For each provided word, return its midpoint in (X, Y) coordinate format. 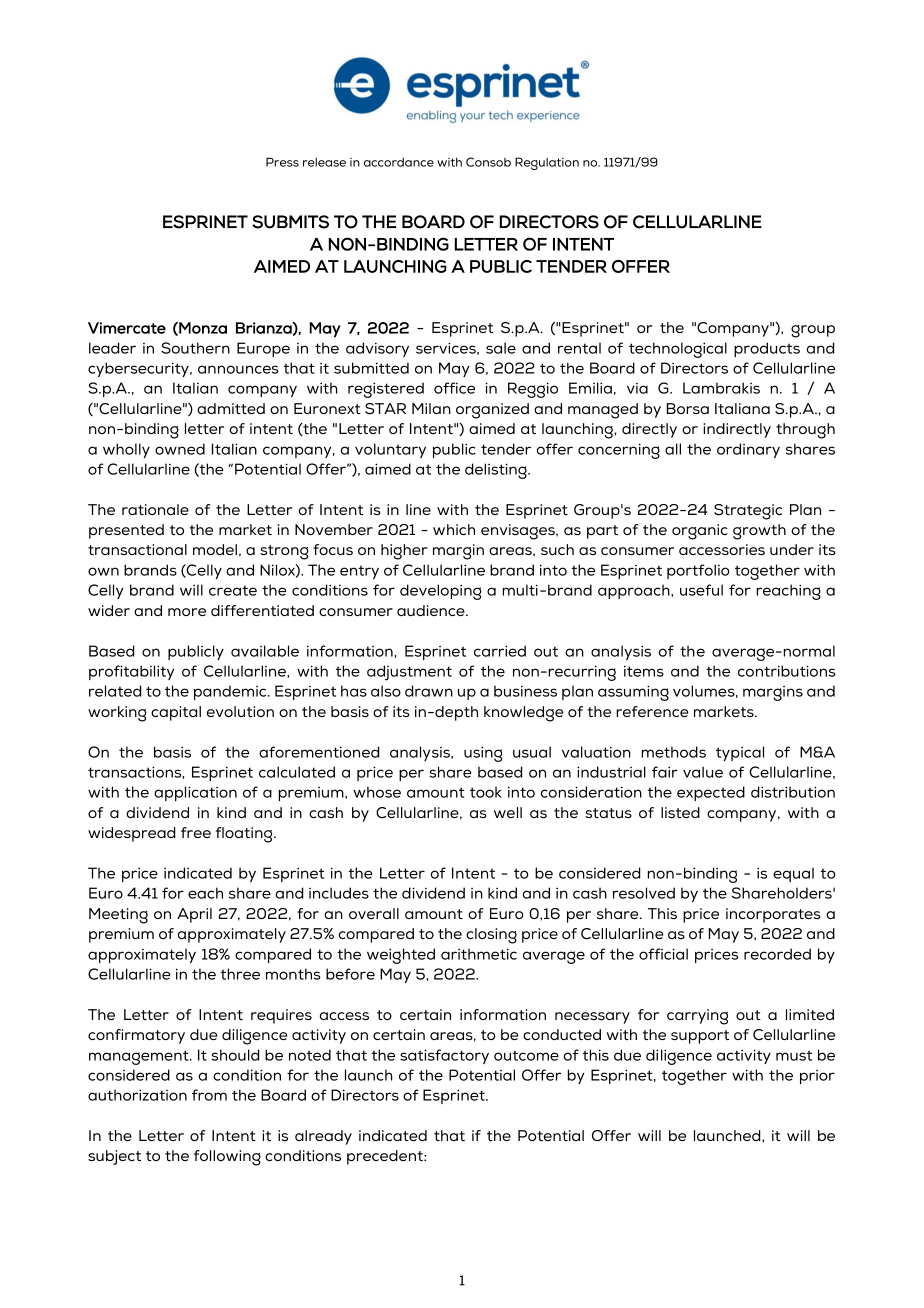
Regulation (547, 163)
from (209, 1095)
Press (282, 162)
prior (817, 1077)
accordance (399, 162)
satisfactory (444, 1056)
